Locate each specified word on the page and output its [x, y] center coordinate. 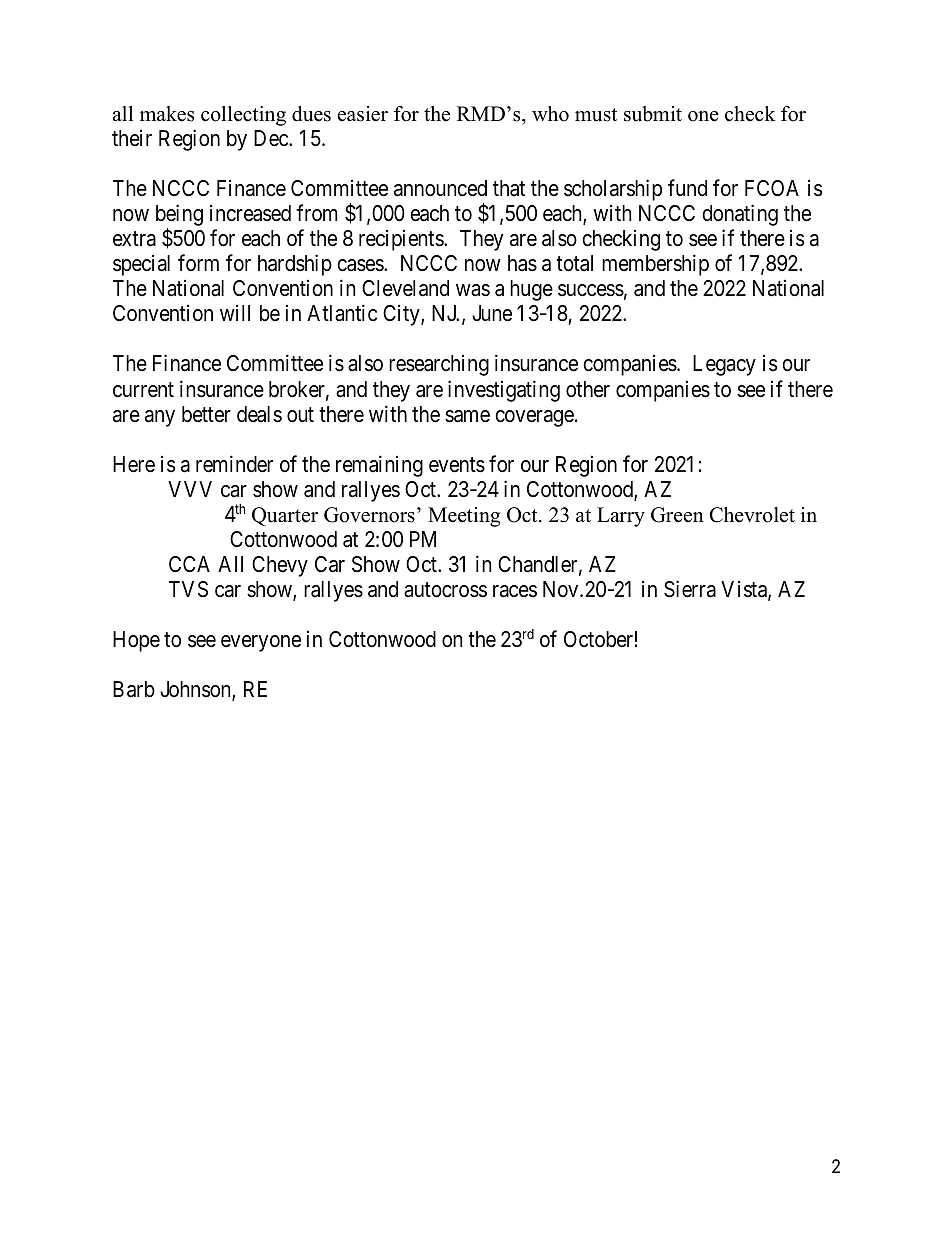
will [235, 312]
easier [363, 114]
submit [653, 114]
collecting [243, 116]
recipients [402, 240]
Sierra [690, 589]
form [198, 262]
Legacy [724, 365]
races [515, 591]
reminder [234, 464]
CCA [189, 564]
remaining [379, 466]
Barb [134, 689]
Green [677, 515]
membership [655, 265]
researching [439, 365]
